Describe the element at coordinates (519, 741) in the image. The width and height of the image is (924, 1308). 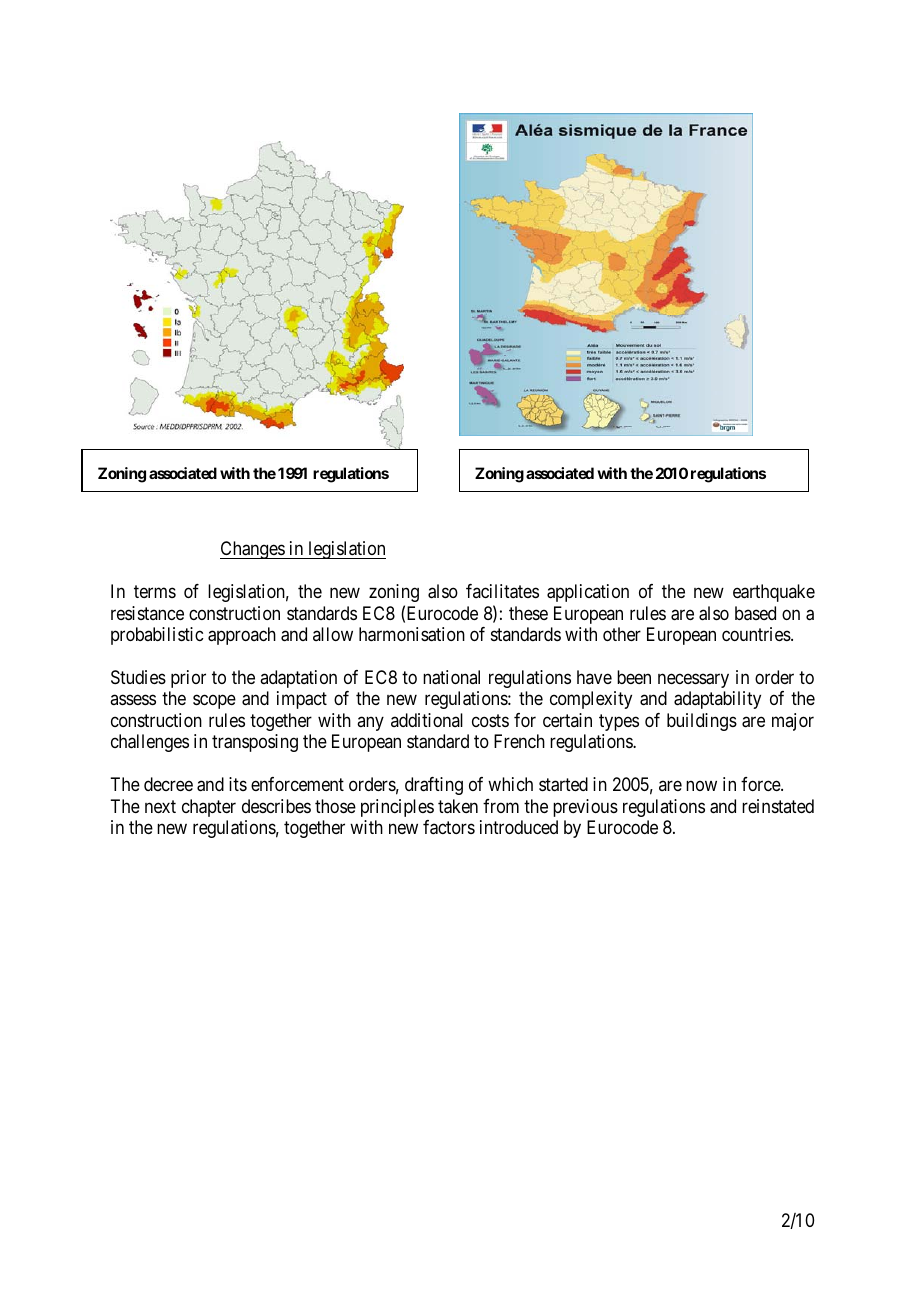
I see `French` at that location.
